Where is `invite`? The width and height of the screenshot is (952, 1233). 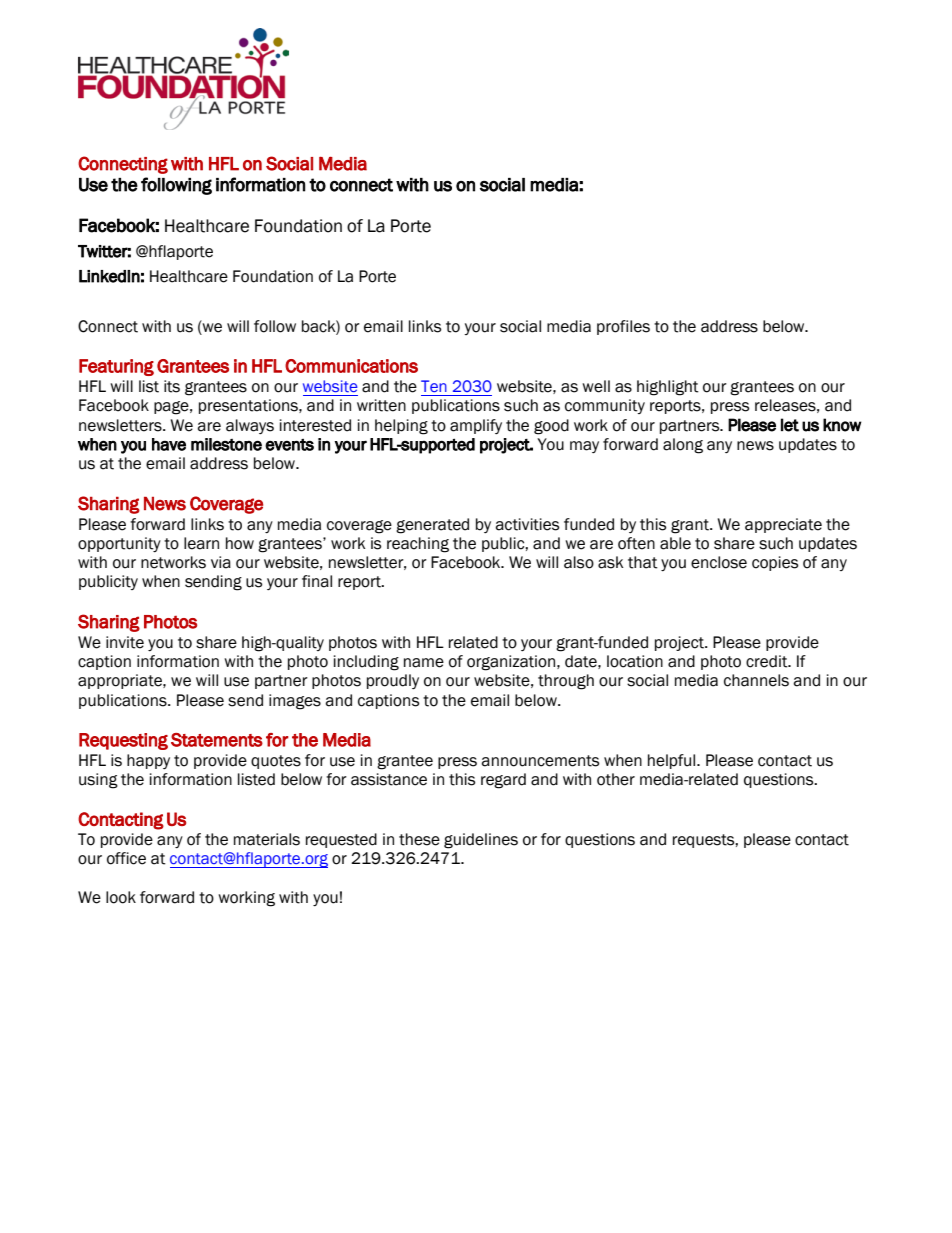 invite is located at coordinates (125, 642).
